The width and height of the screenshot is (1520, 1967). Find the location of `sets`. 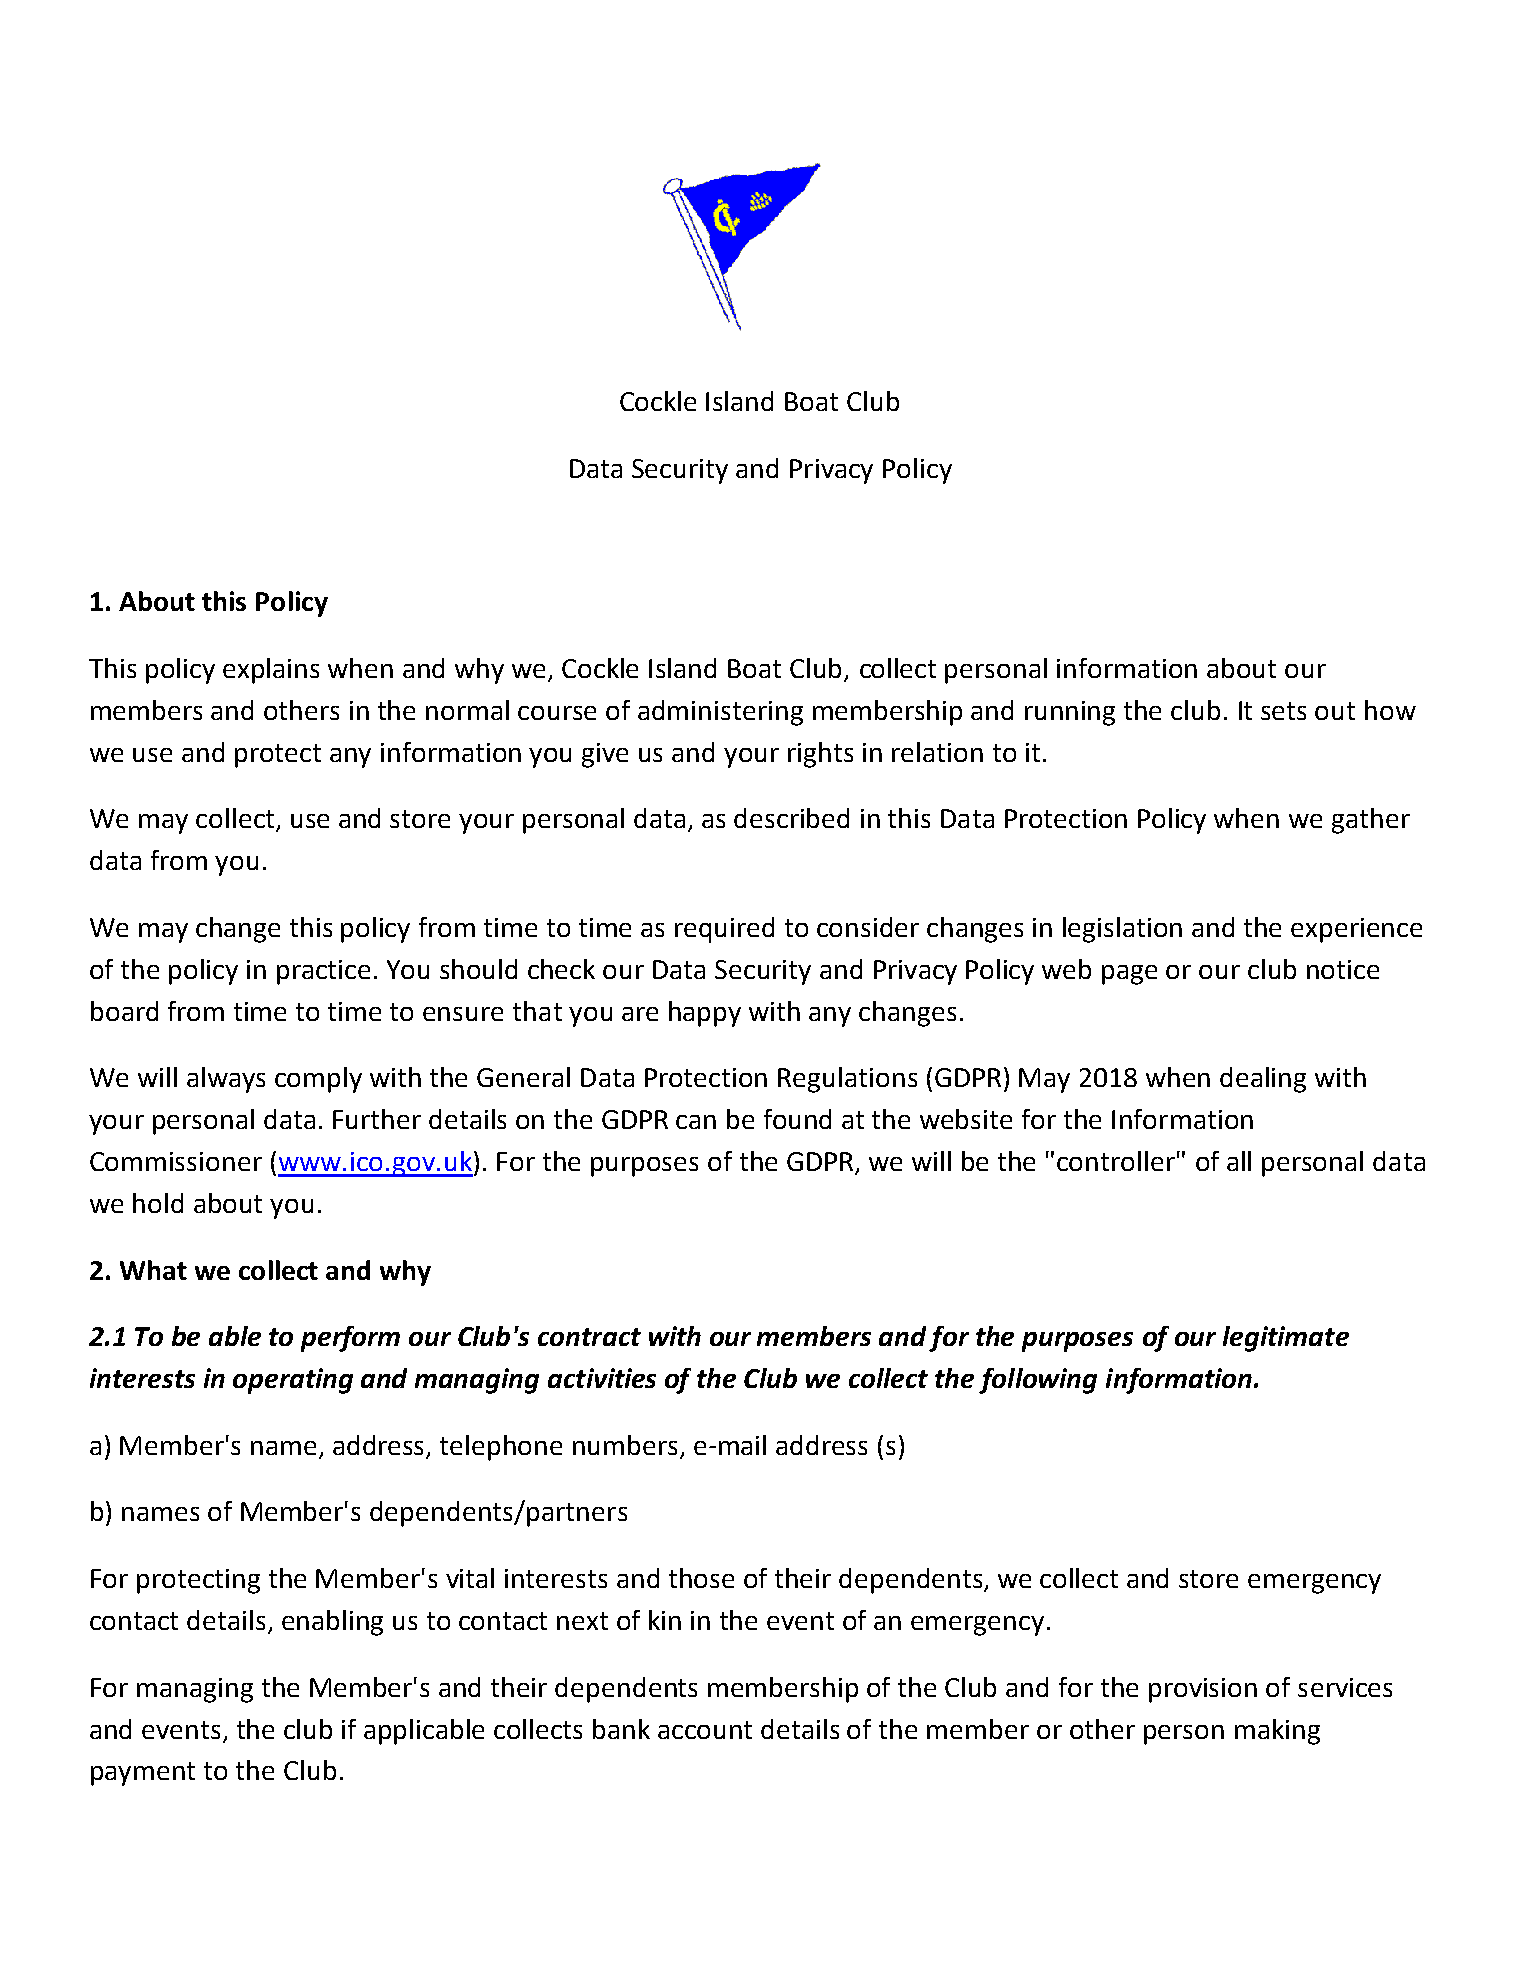

sets is located at coordinates (1283, 711).
